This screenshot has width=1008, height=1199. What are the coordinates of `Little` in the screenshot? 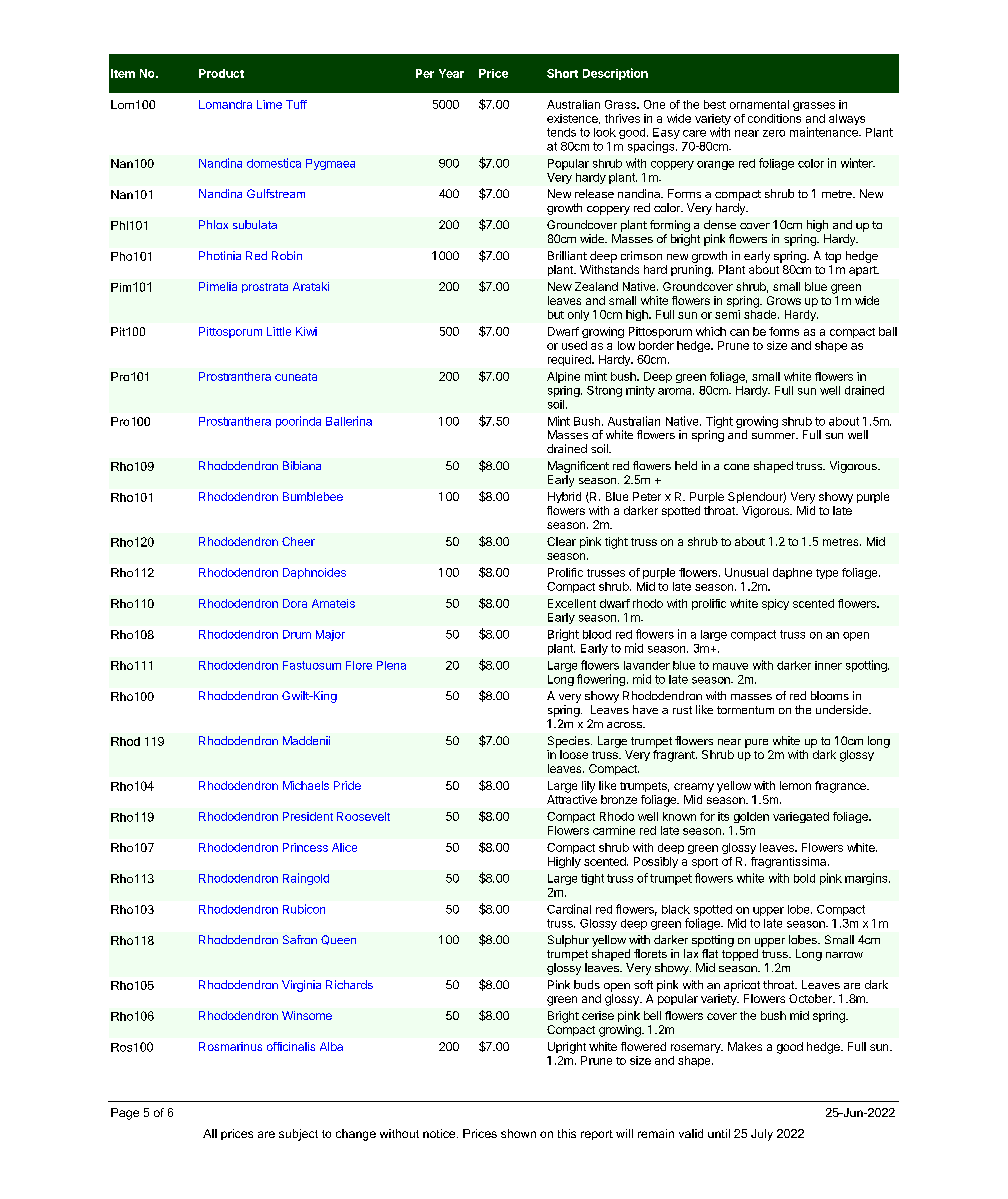 It's located at (279, 331).
